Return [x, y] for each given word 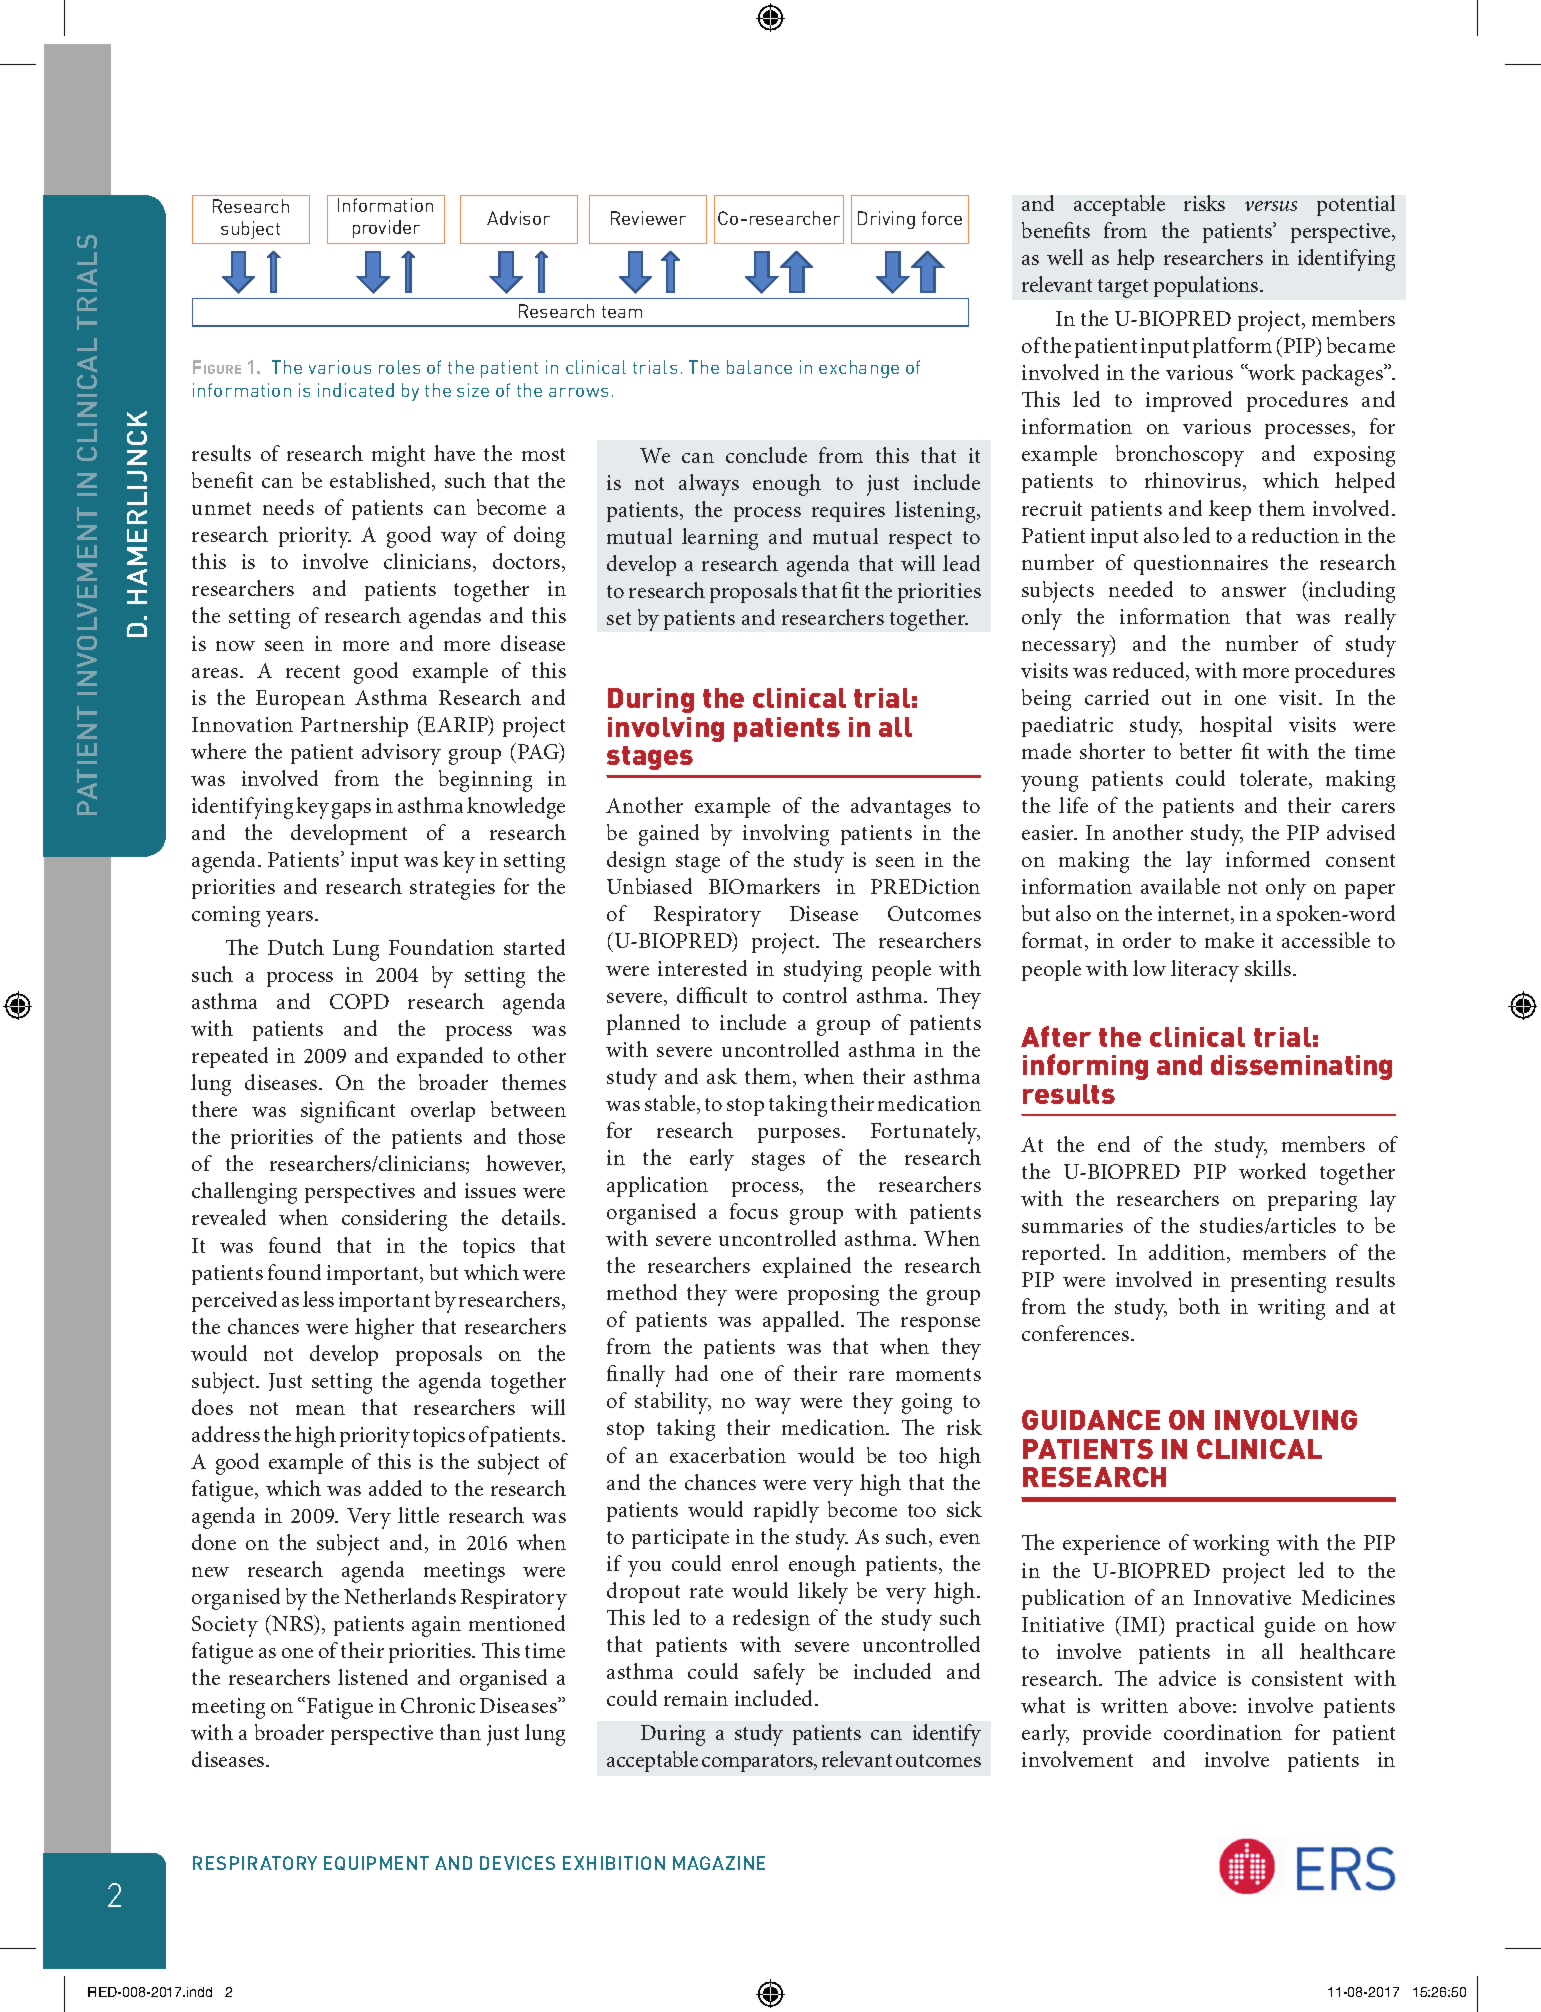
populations [1207, 286]
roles [399, 367]
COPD [359, 1001]
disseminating [1301, 1067]
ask [722, 1076]
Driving [886, 220]
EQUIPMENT [376, 1863]
